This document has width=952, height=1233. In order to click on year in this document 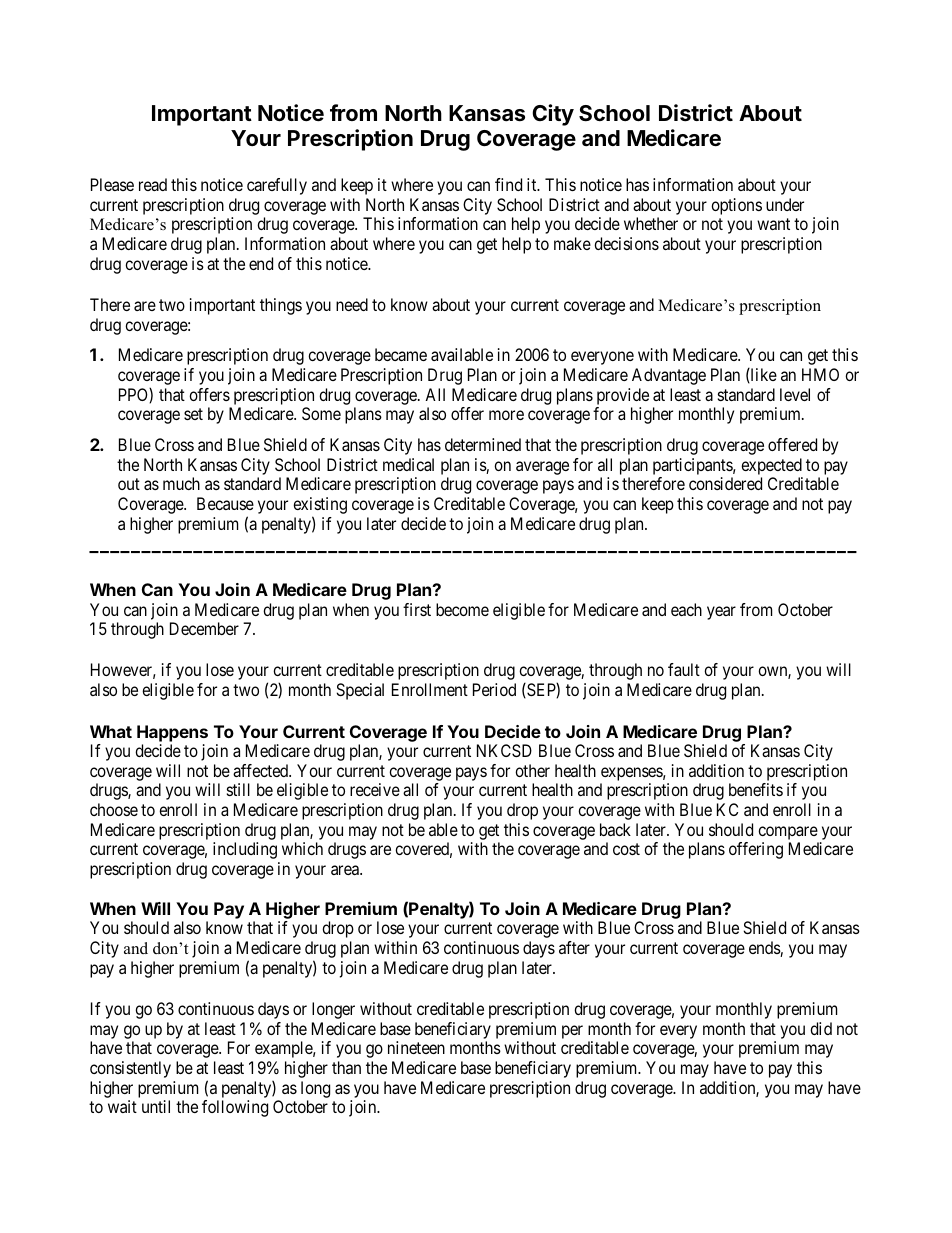, I will do `click(721, 613)`.
